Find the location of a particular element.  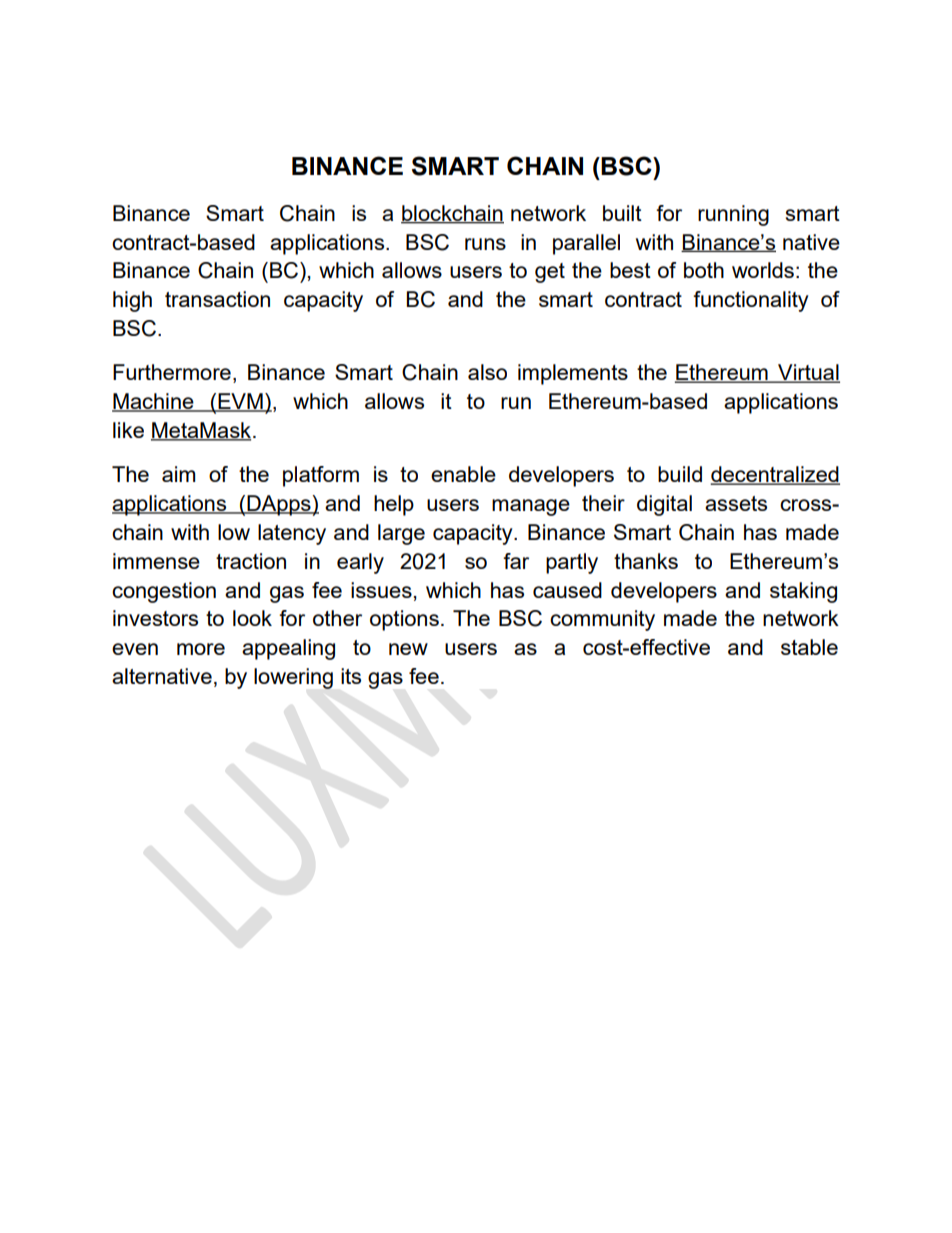

manage is located at coordinates (531, 507).
